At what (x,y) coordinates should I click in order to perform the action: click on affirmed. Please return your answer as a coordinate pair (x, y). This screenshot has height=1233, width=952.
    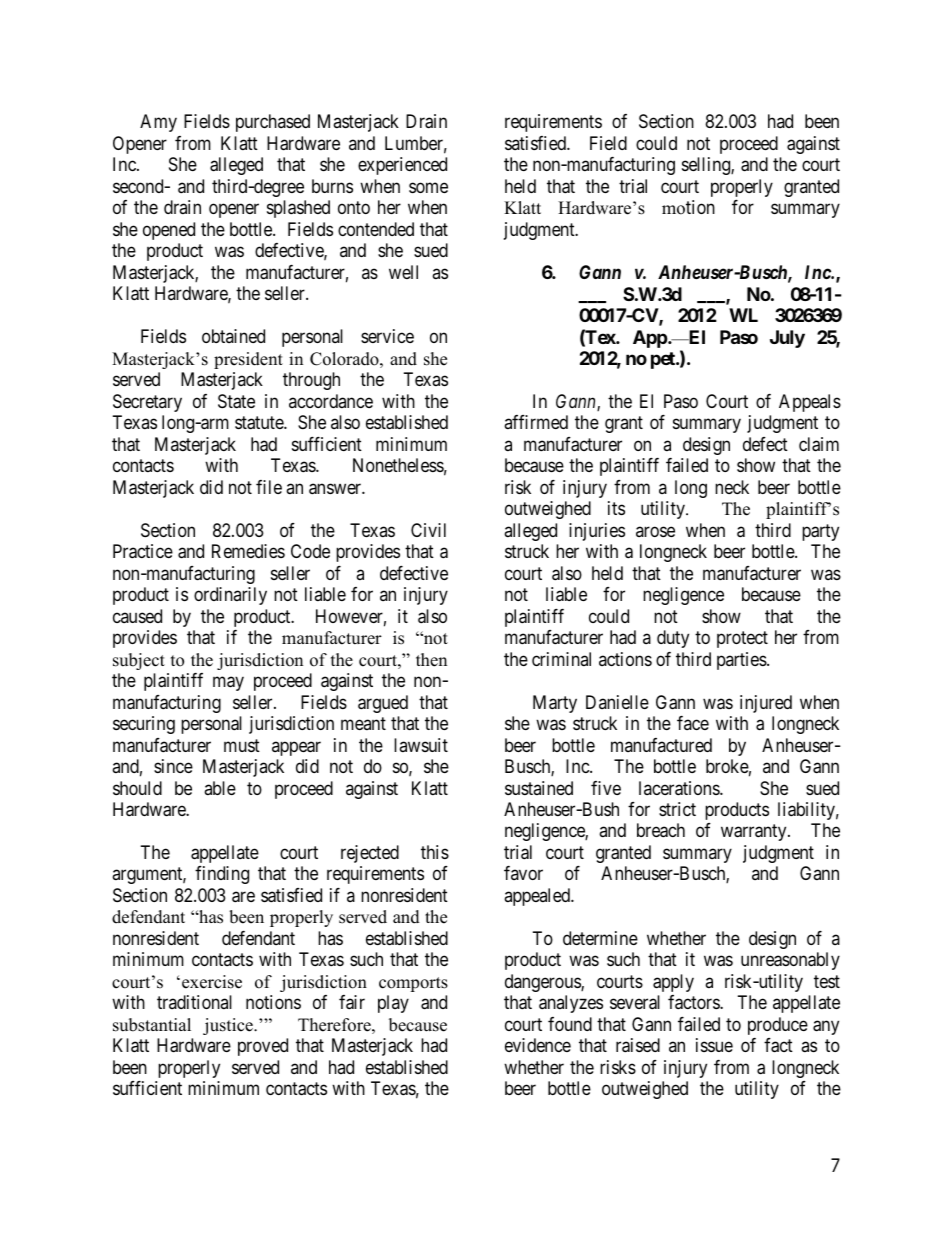
    Looking at the image, I should click on (536, 422).
